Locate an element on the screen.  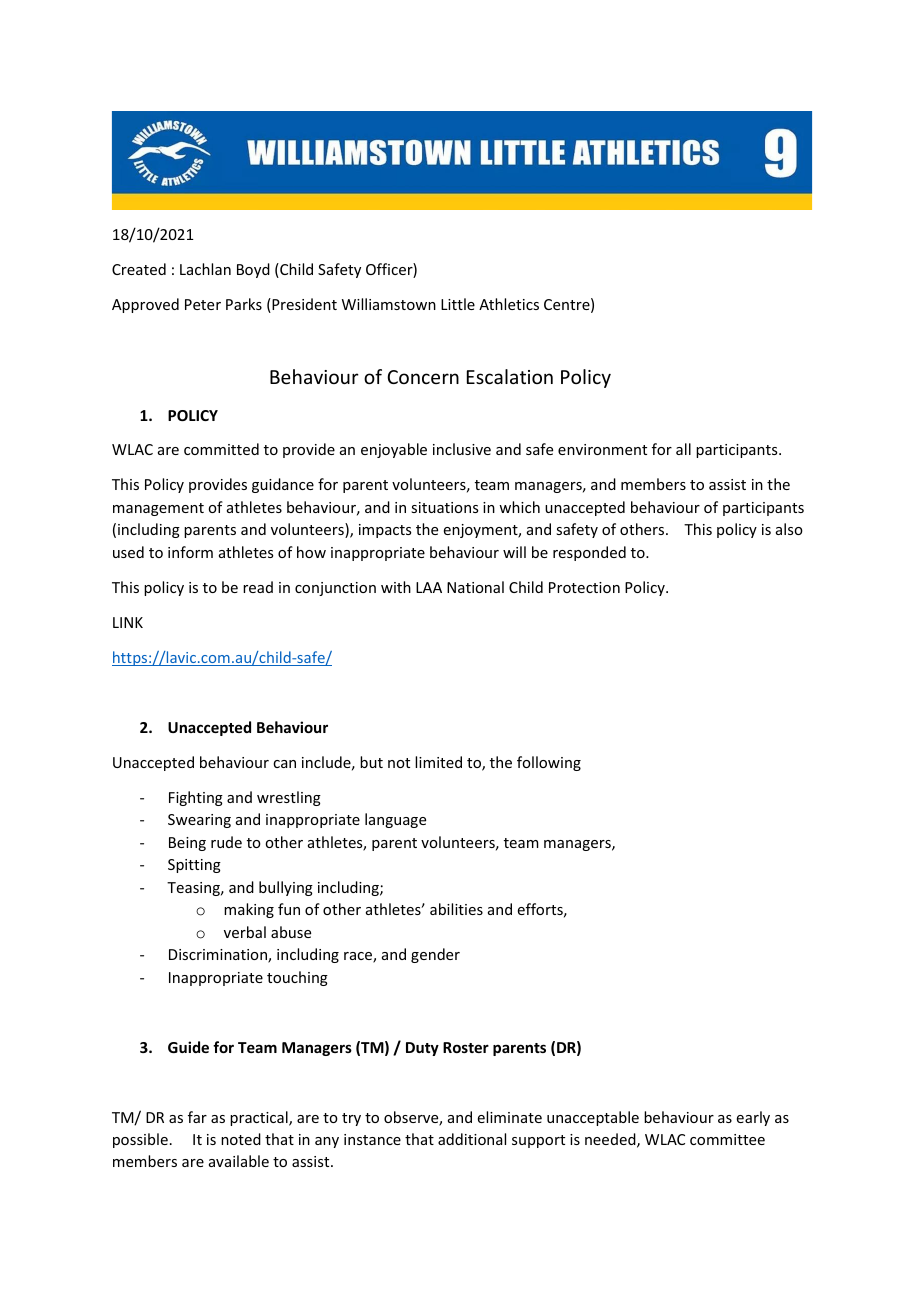
also is located at coordinates (789, 529).
